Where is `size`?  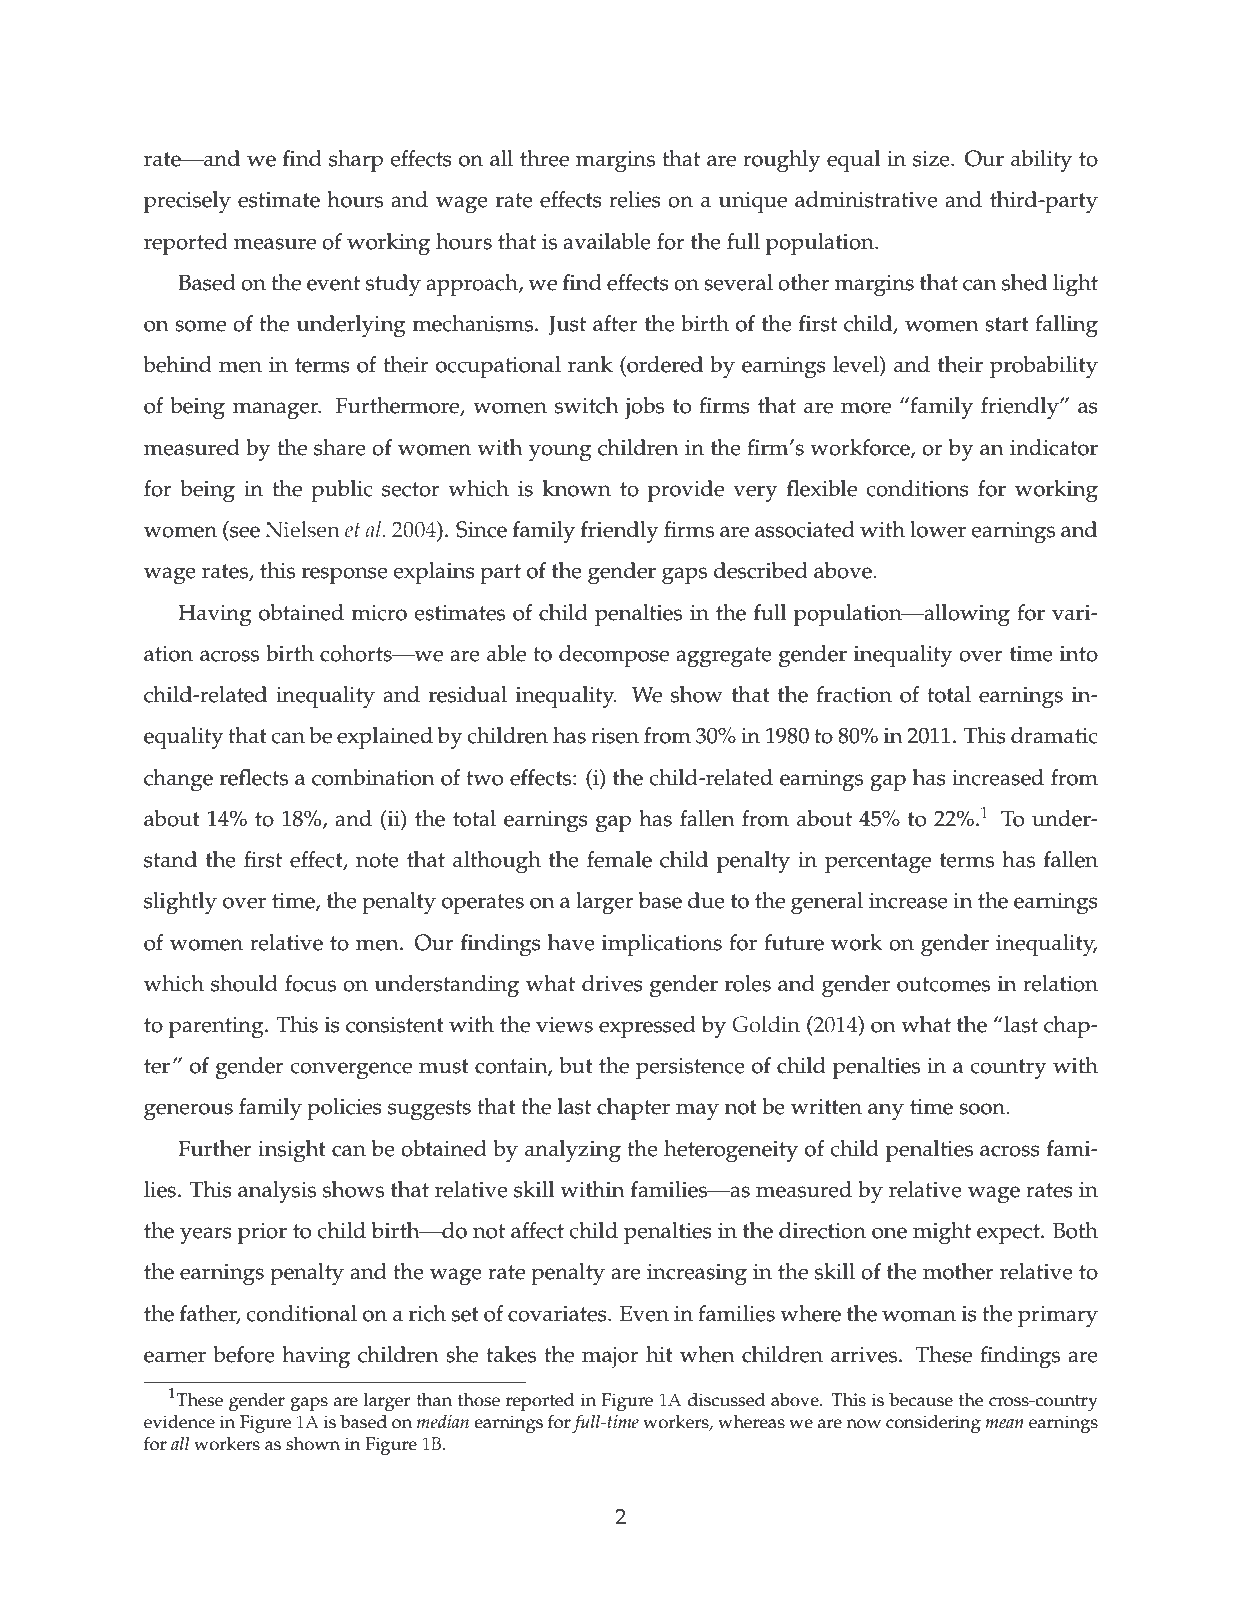 size is located at coordinates (932, 159).
